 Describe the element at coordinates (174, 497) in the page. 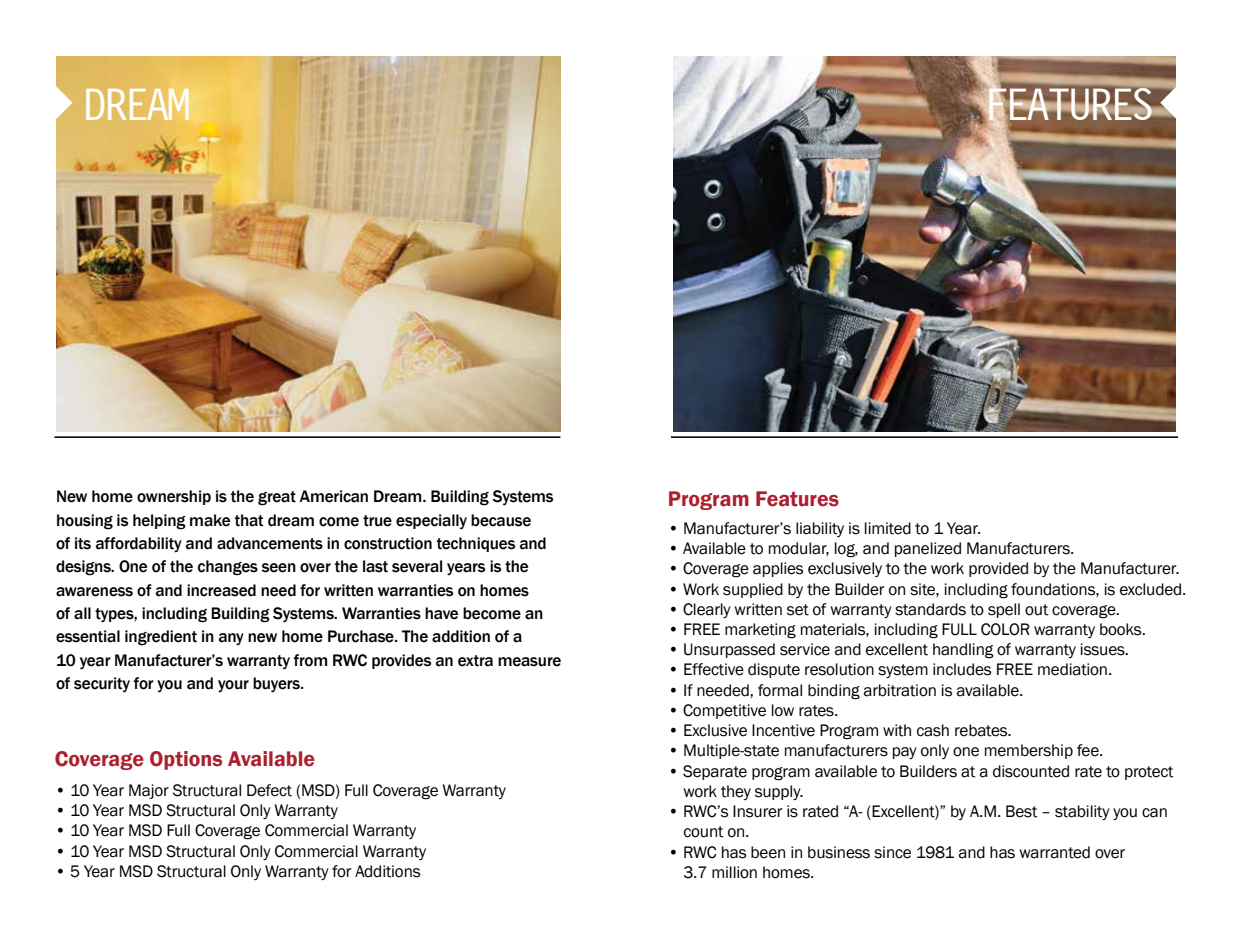

I see `ownership` at that location.
